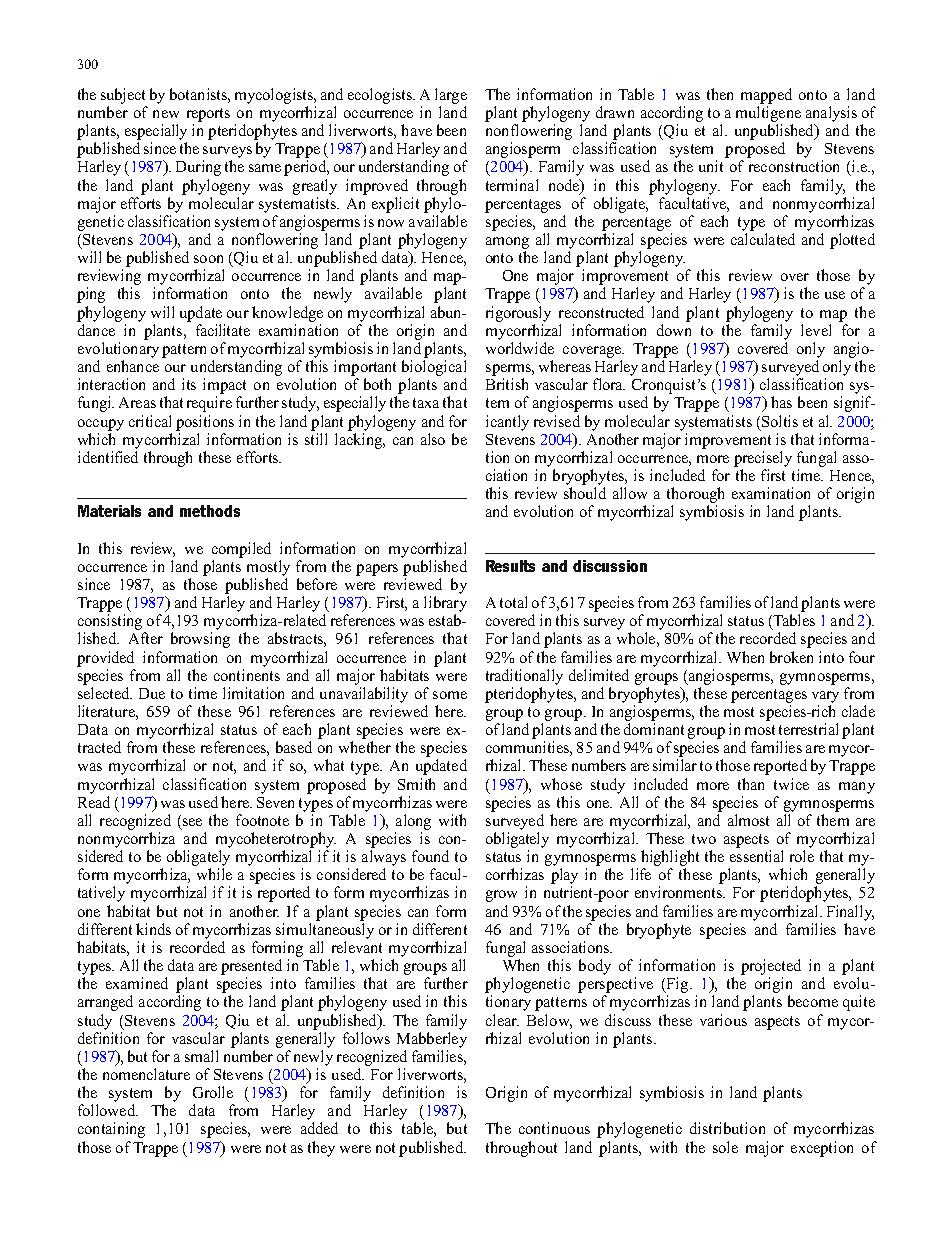  Describe the element at coordinates (200, 640) in the document. I see `browsing` at that location.
